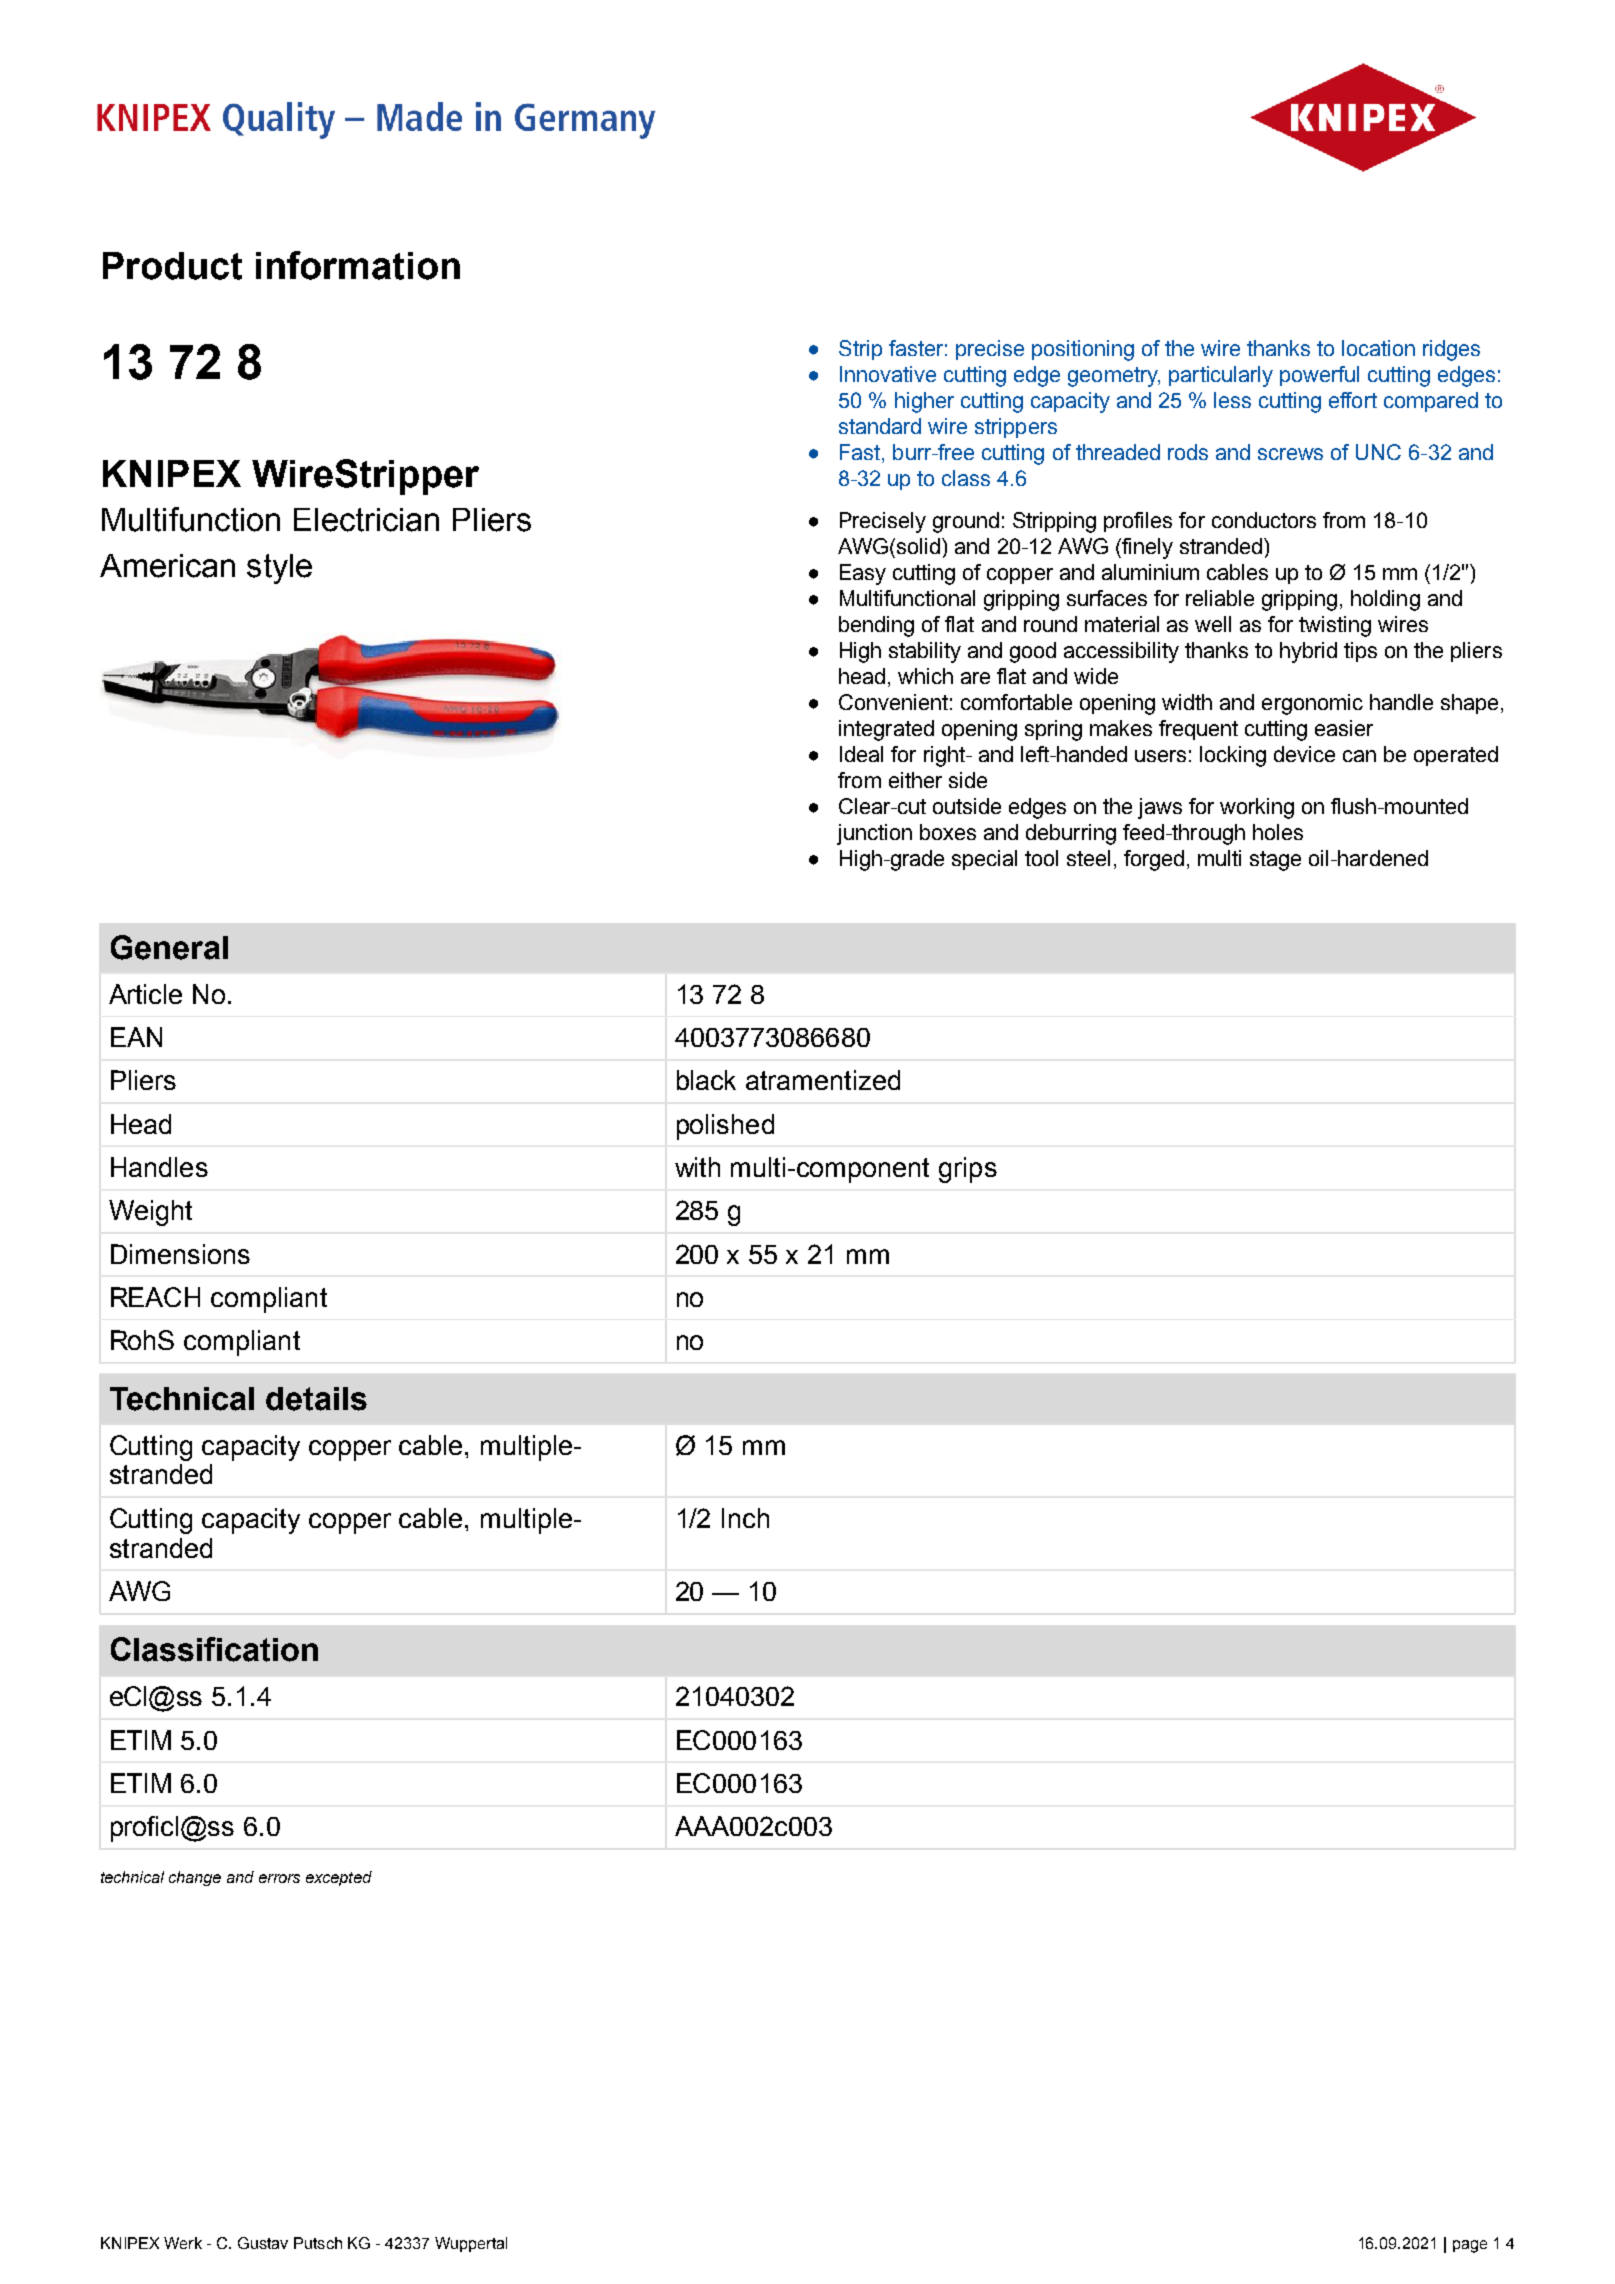 This screenshot has height=2284, width=1615. What do you see at coordinates (888, 374) in the screenshot?
I see `Innovative` at bounding box center [888, 374].
